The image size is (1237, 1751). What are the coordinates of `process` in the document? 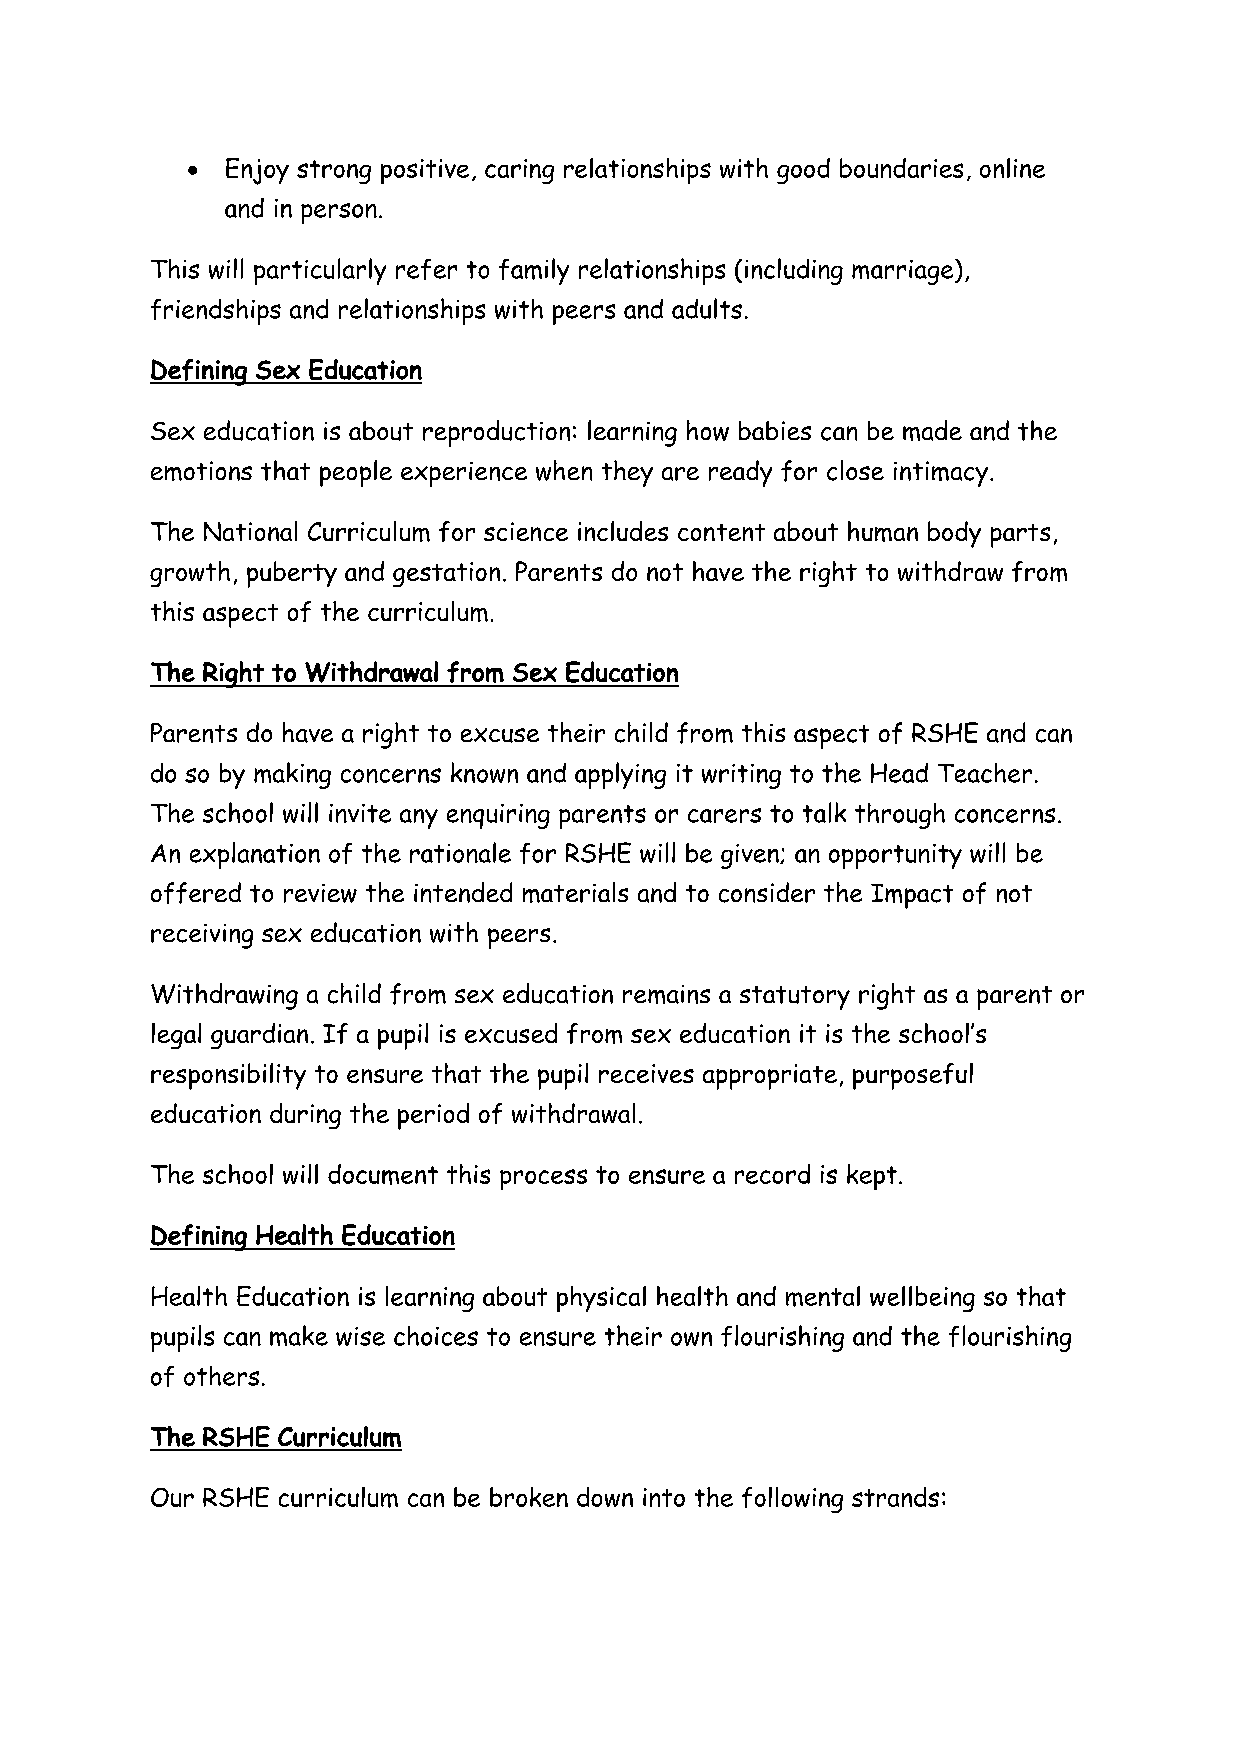 It's located at (543, 1179).
